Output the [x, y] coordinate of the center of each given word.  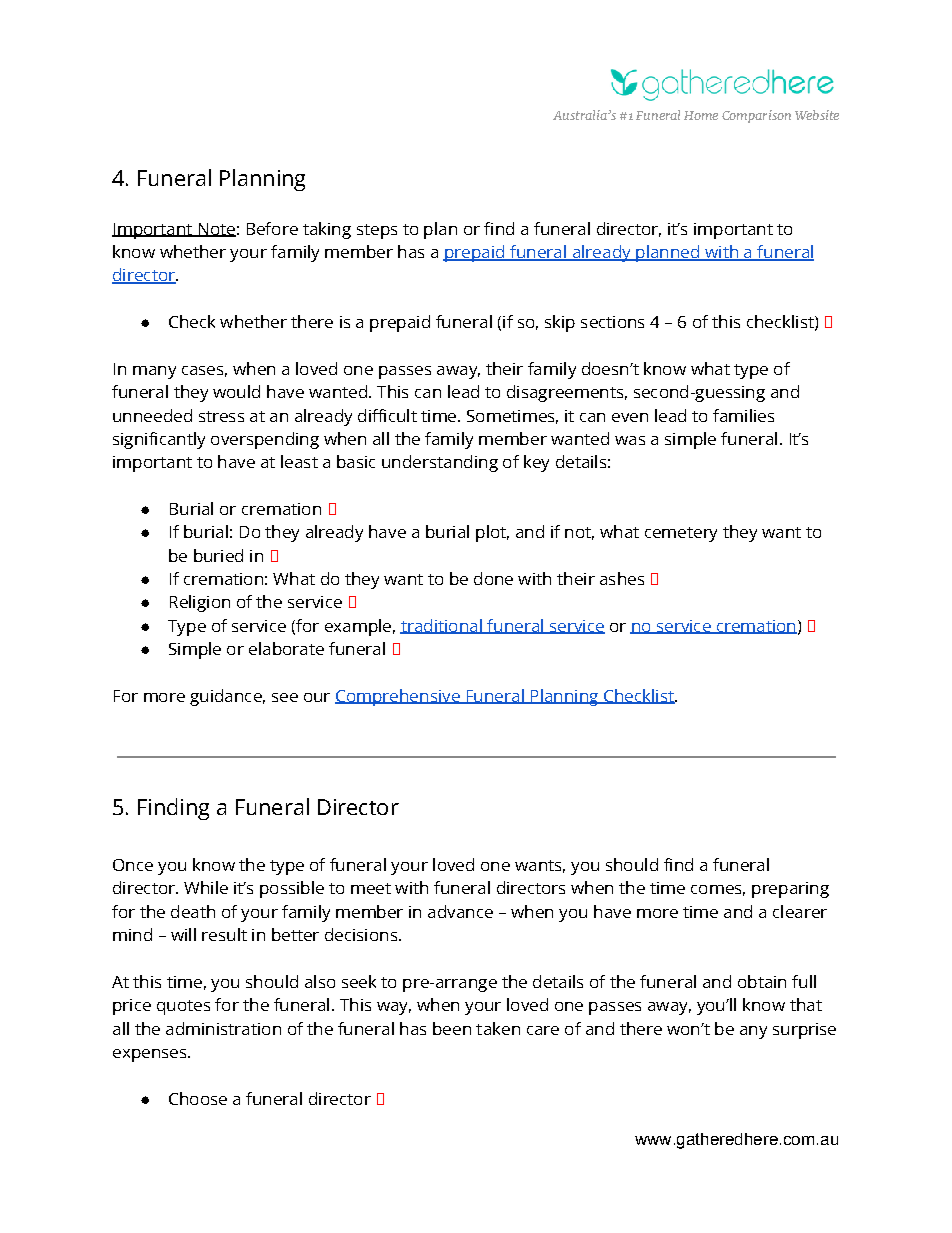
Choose [198, 1098]
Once [133, 865]
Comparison [756, 116]
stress [221, 416]
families [743, 415]
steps [377, 231]
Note [216, 230]
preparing [790, 890]
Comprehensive [398, 697]
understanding [440, 463]
